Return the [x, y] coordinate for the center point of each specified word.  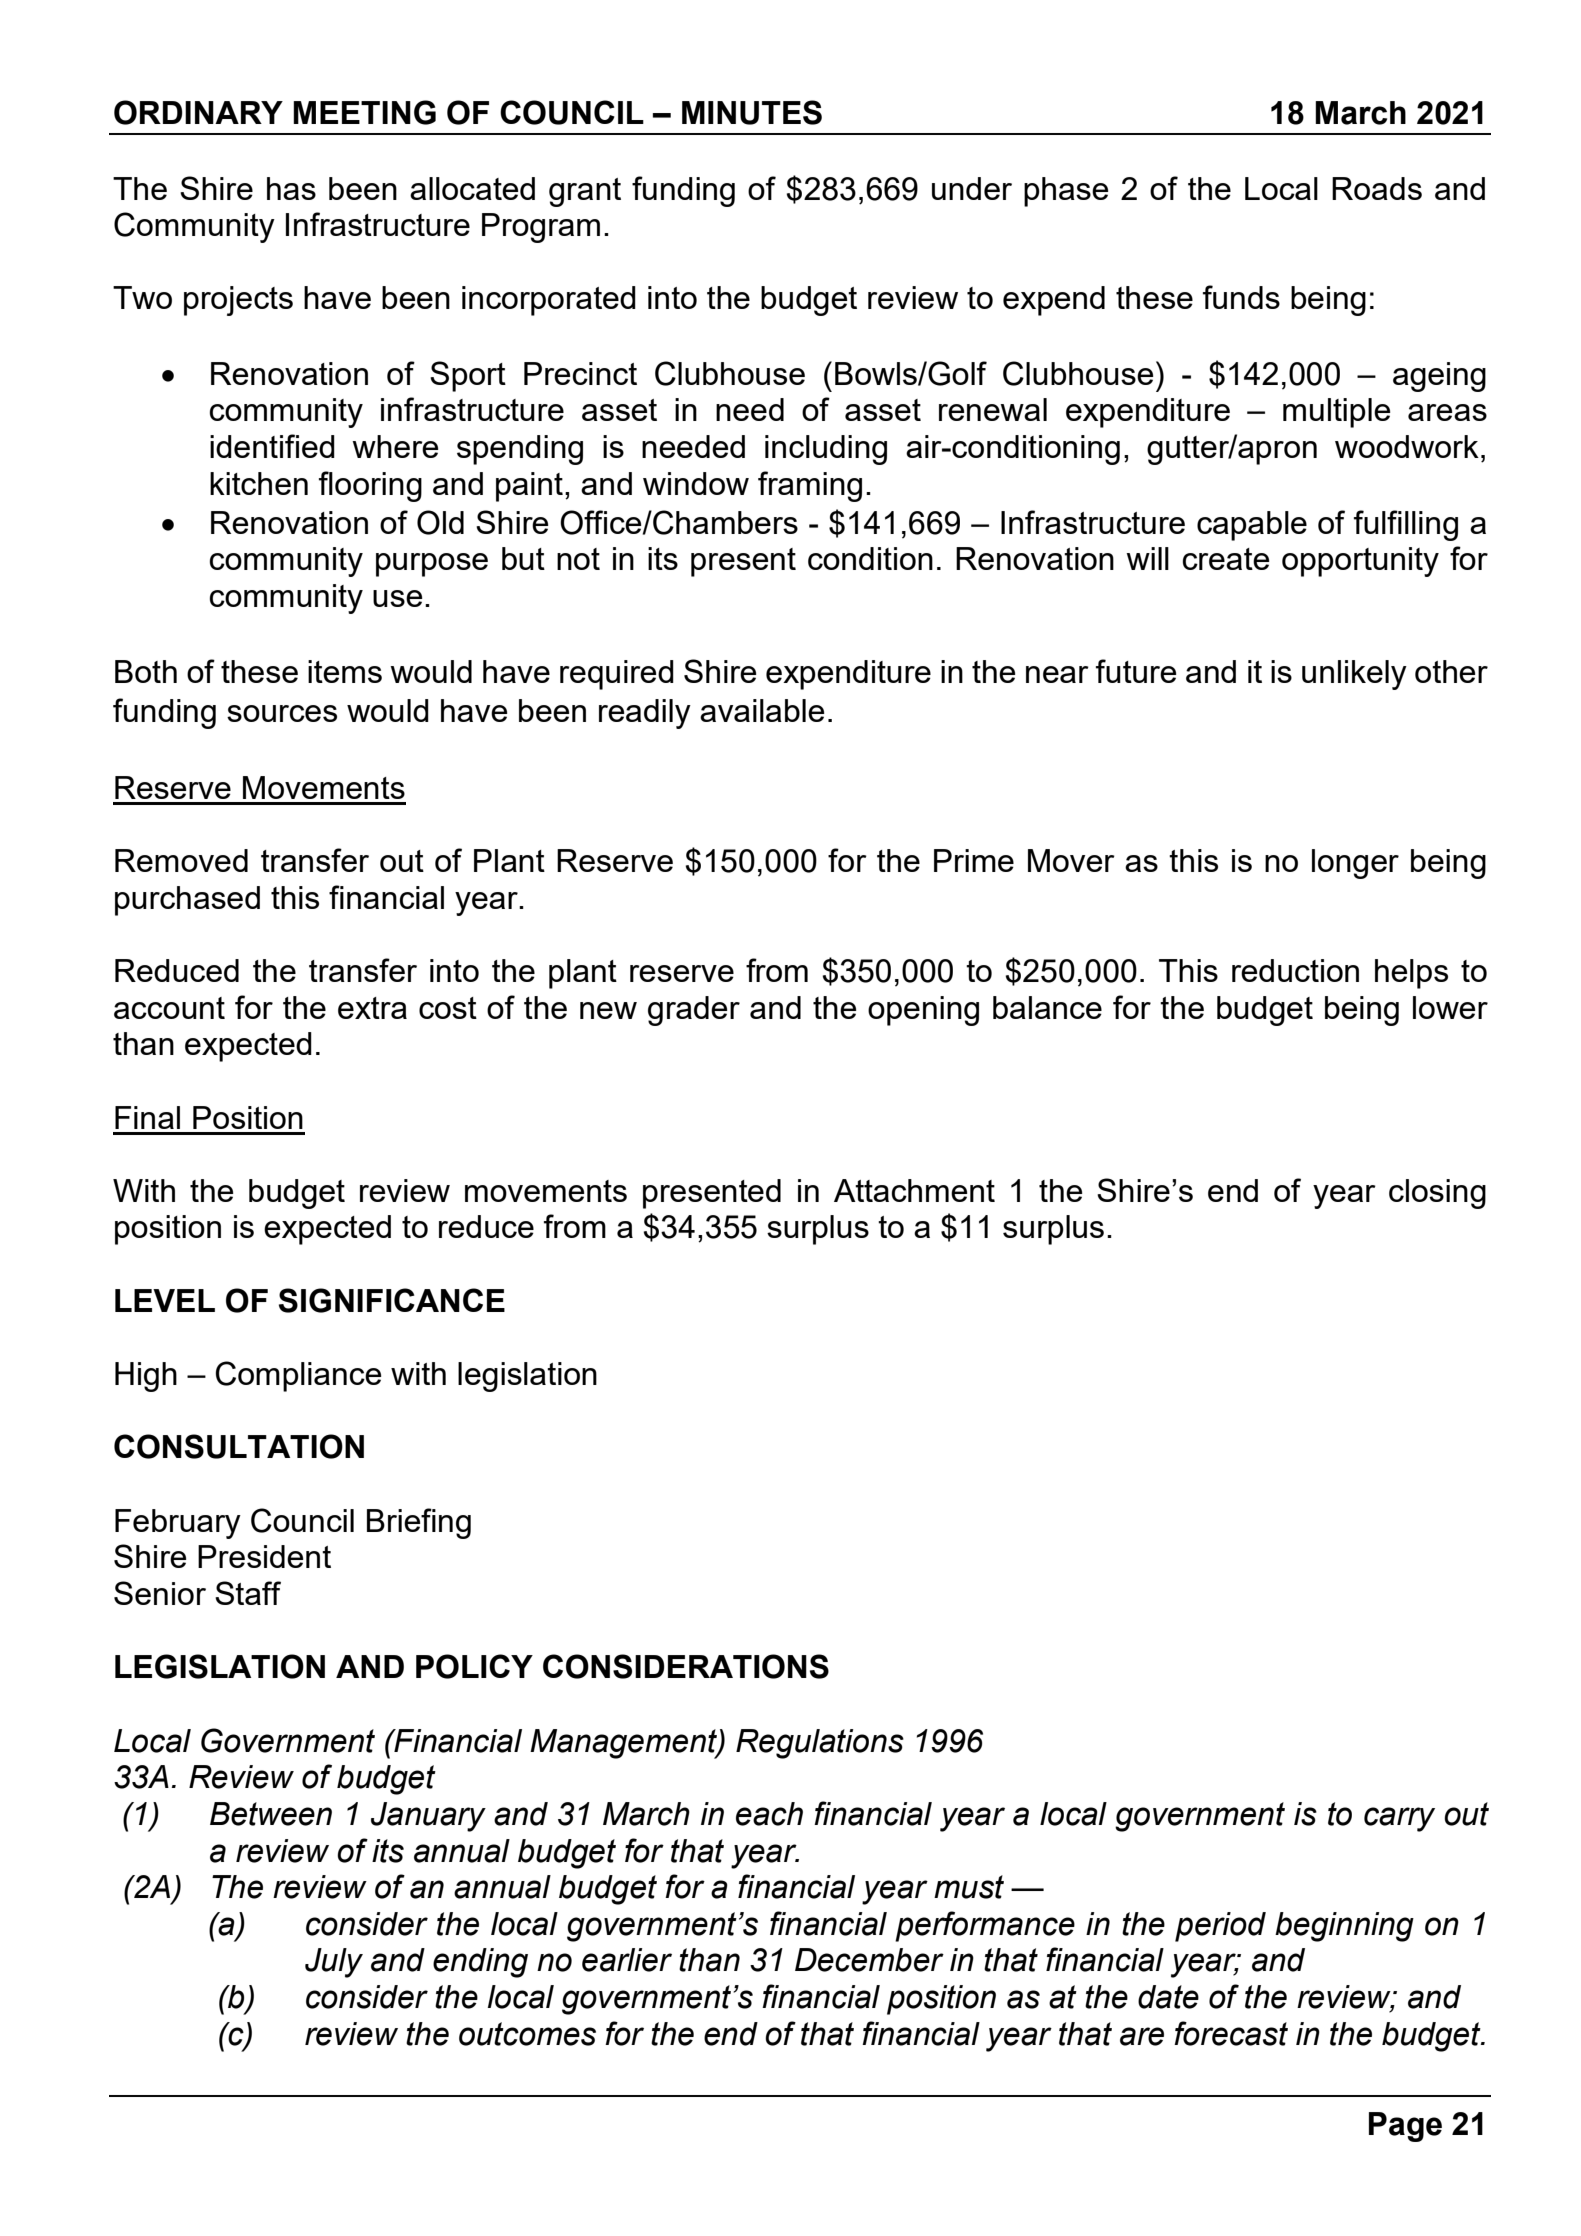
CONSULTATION [239, 1446]
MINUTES [752, 112]
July [334, 1963]
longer [1355, 864]
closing [1437, 1194]
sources [282, 713]
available [762, 710]
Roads [1377, 188]
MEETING [364, 112]
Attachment [914, 1190]
